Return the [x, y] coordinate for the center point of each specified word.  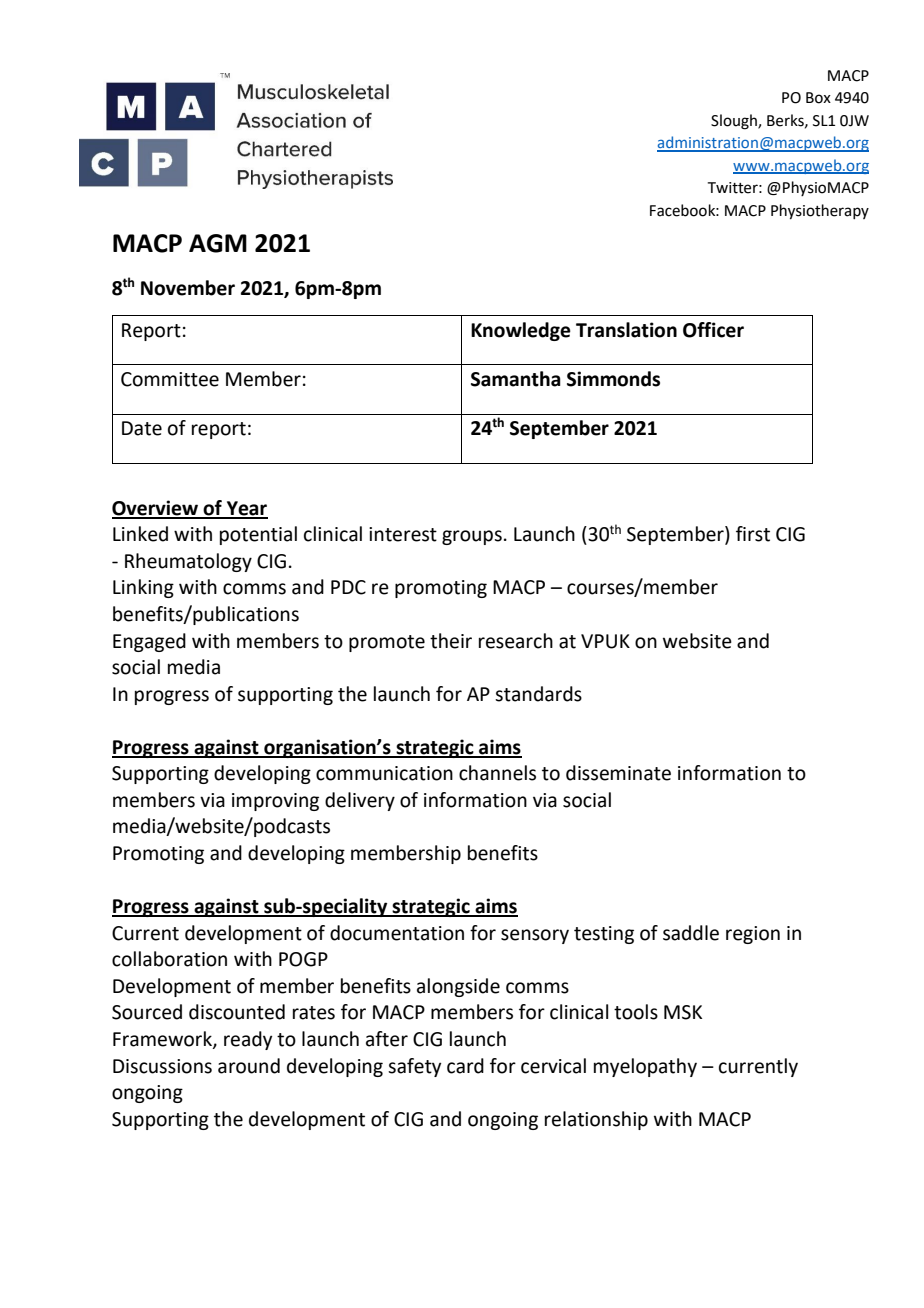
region [753, 935]
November [188, 288]
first [753, 534]
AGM [218, 243]
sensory [535, 936]
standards [538, 694]
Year [246, 509]
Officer [713, 330]
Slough [735, 122]
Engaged [149, 642]
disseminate [618, 773]
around [249, 1066]
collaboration [169, 959]
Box [818, 98]
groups [472, 537]
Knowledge [521, 331]
